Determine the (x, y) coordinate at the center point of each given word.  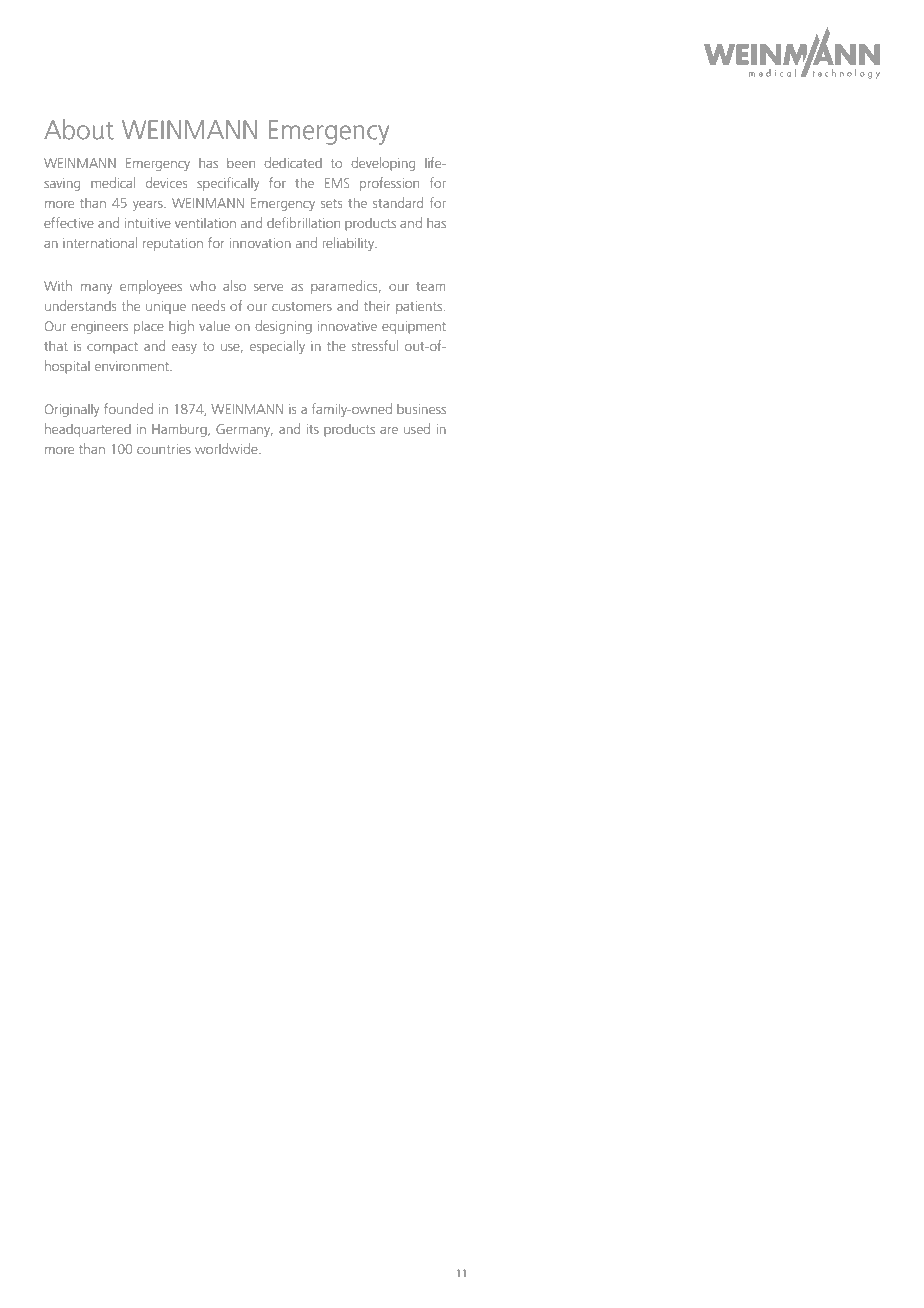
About (79, 129)
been (241, 163)
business (421, 409)
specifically (228, 184)
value (214, 326)
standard (398, 202)
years (149, 206)
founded (128, 408)
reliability (350, 244)
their (377, 306)
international (100, 242)
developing (383, 164)
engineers (99, 327)
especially (277, 347)
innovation (260, 243)
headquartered (88, 430)
